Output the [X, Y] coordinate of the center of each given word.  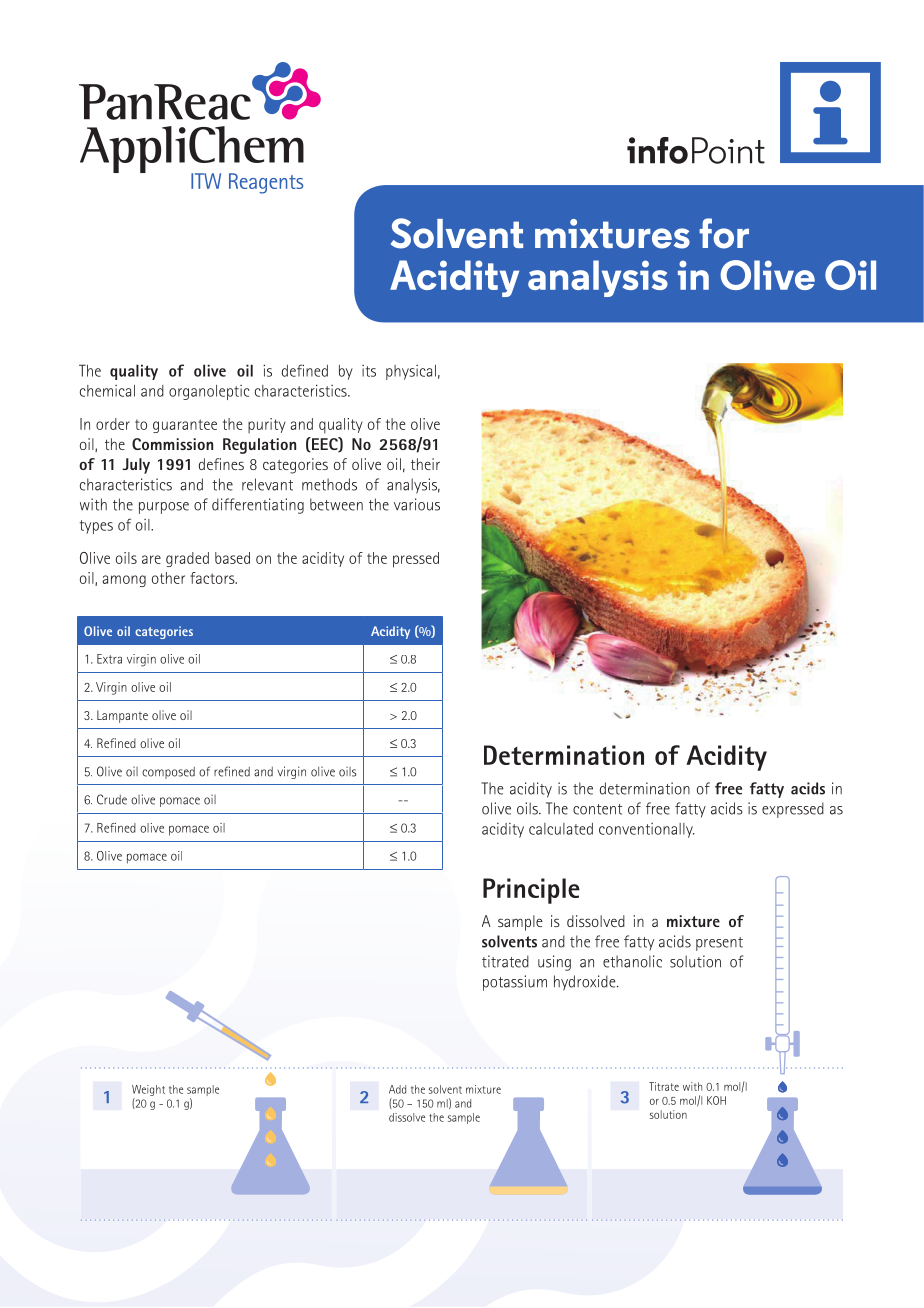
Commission [172, 444]
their [425, 464]
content [597, 809]
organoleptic [209, 392]
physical [411, 372]
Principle [531, 891]
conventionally [647, 830]
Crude [112, 799]
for [724, 233]
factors [213, 578]
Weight [148, 1092]
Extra [109, 659]
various [417, 504]
